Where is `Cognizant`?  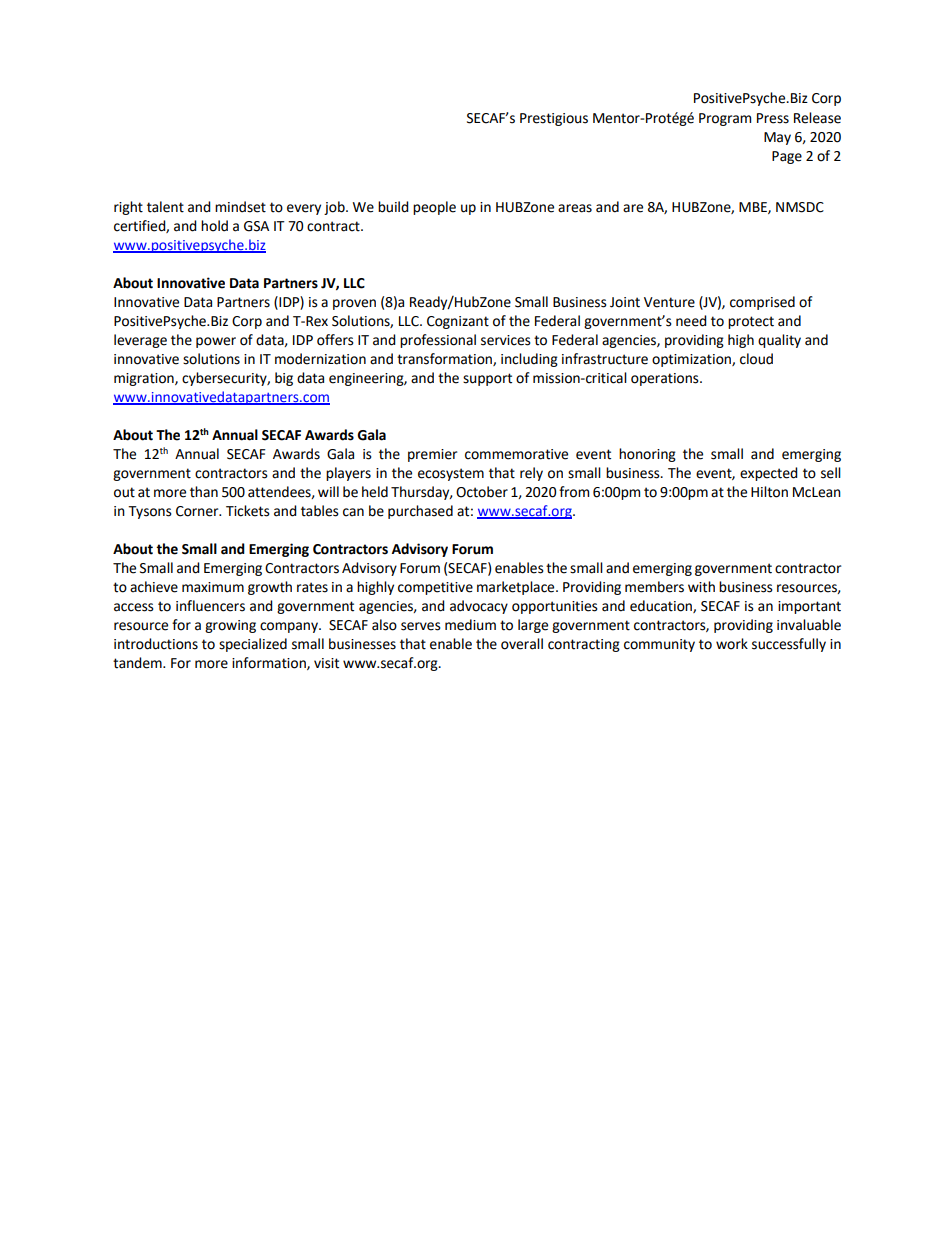 Cognizant is located at coordinates (458, 322).
